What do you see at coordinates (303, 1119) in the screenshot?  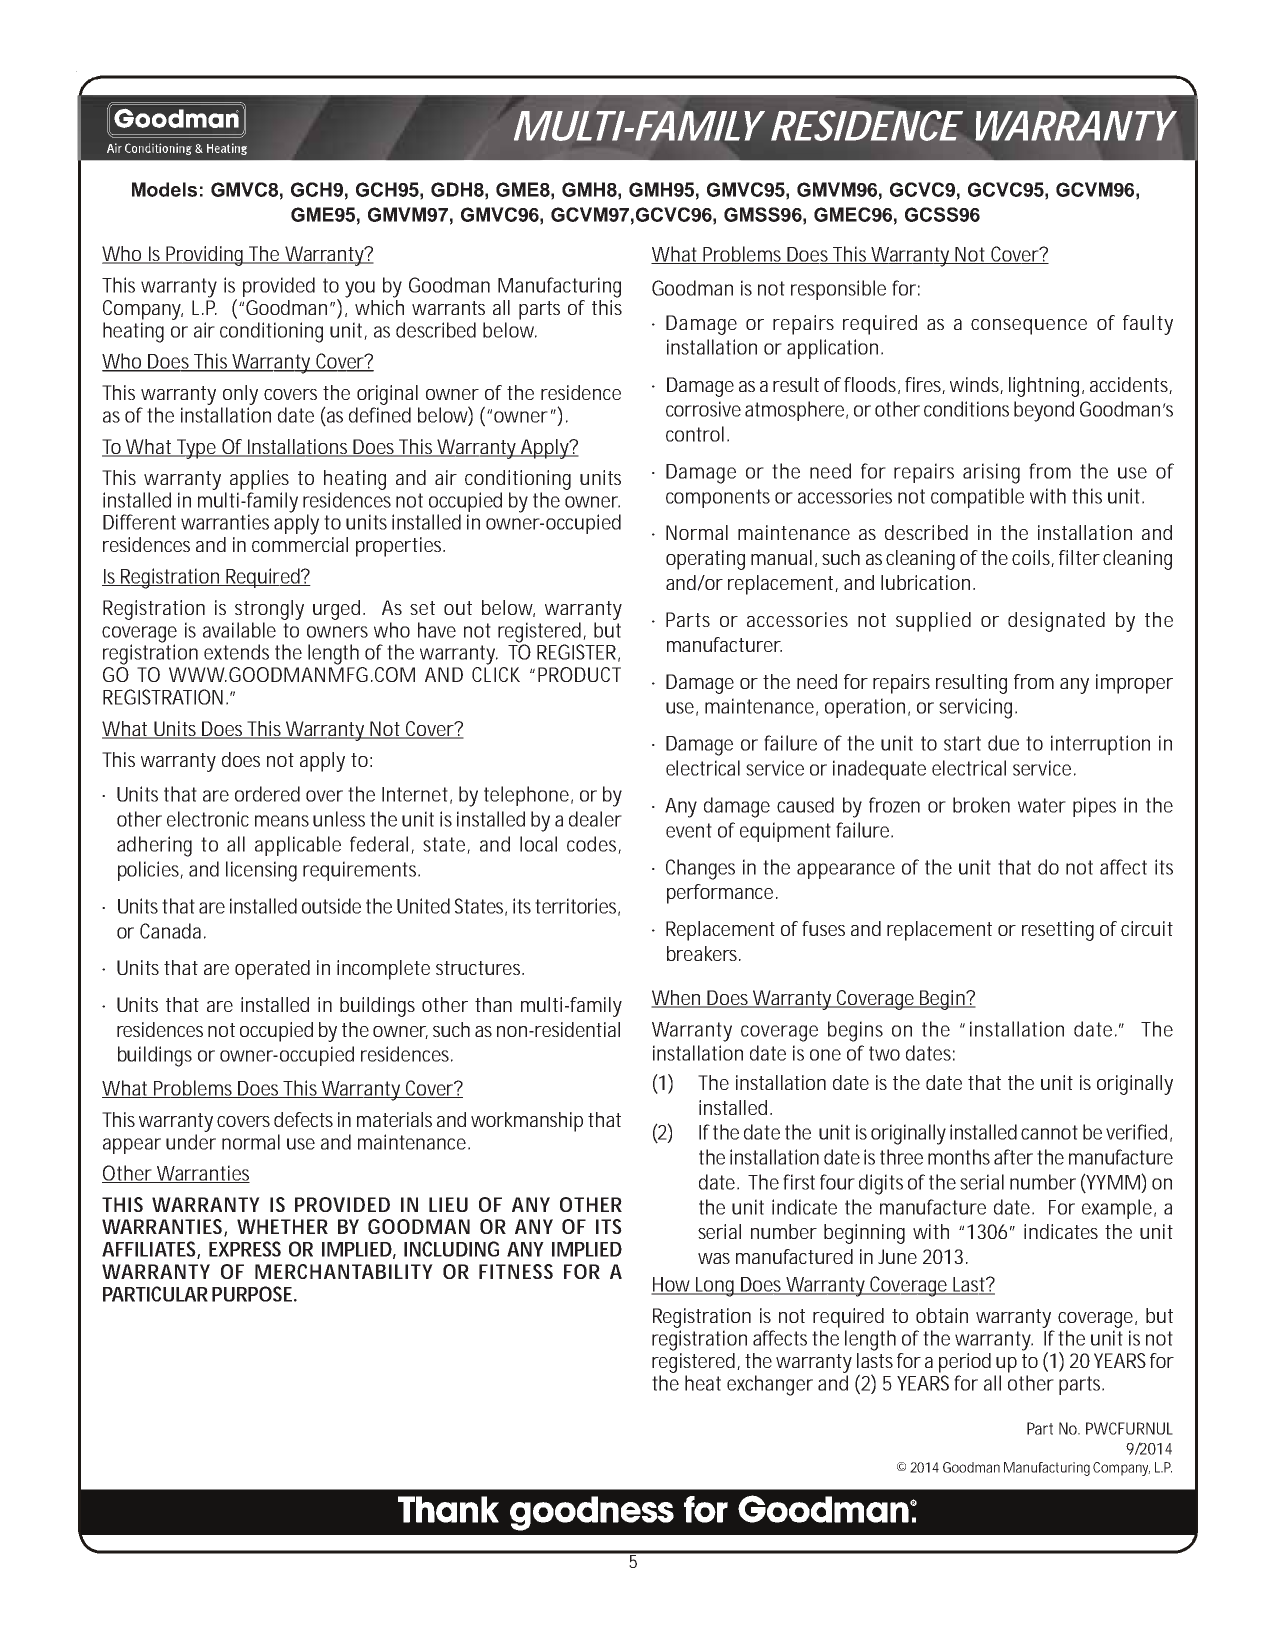 I see `defects` at bounding box center [303, 1119].
